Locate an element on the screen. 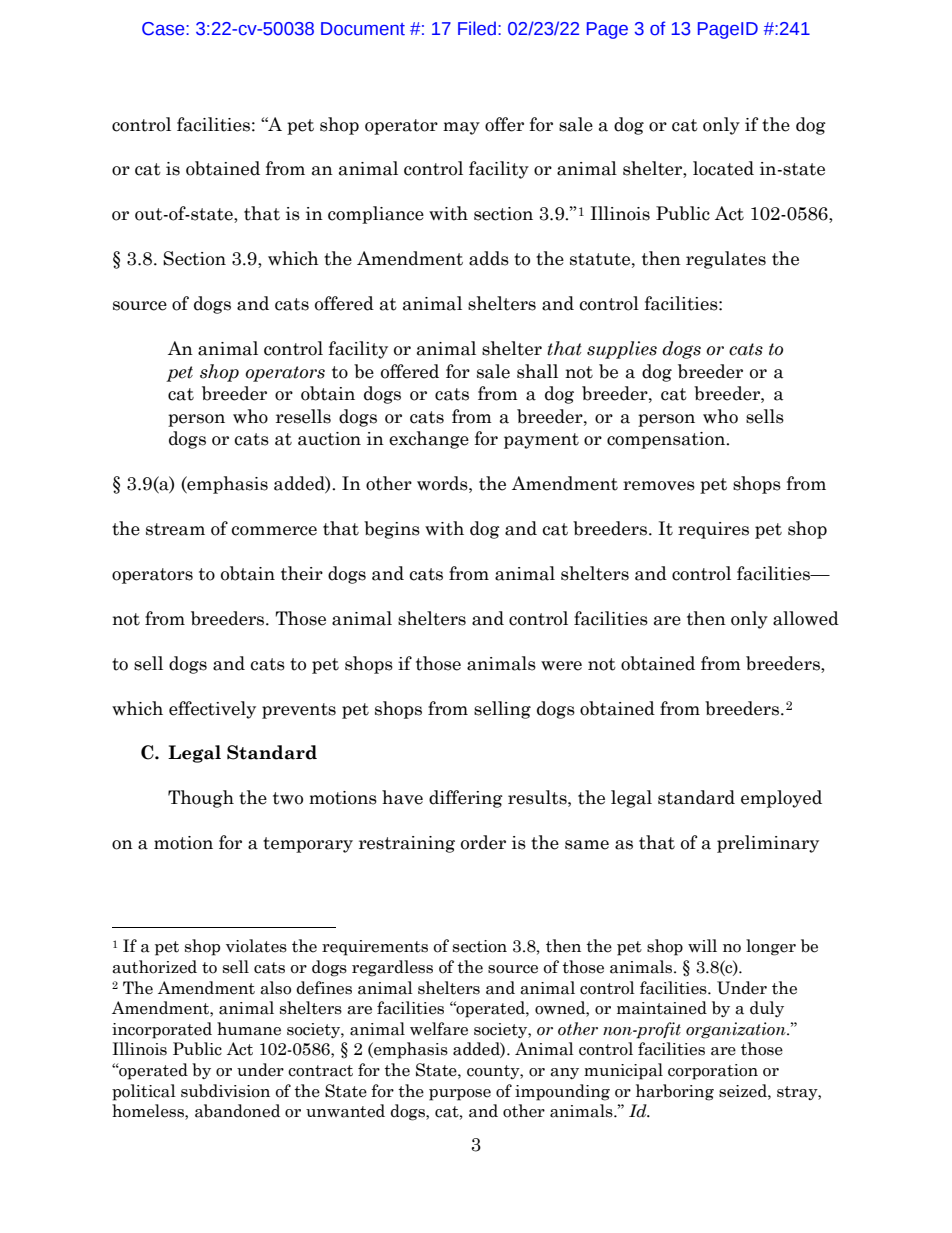 The height and width of the screenshot is (1233, 952). may is located at coordinates (461, 128).
